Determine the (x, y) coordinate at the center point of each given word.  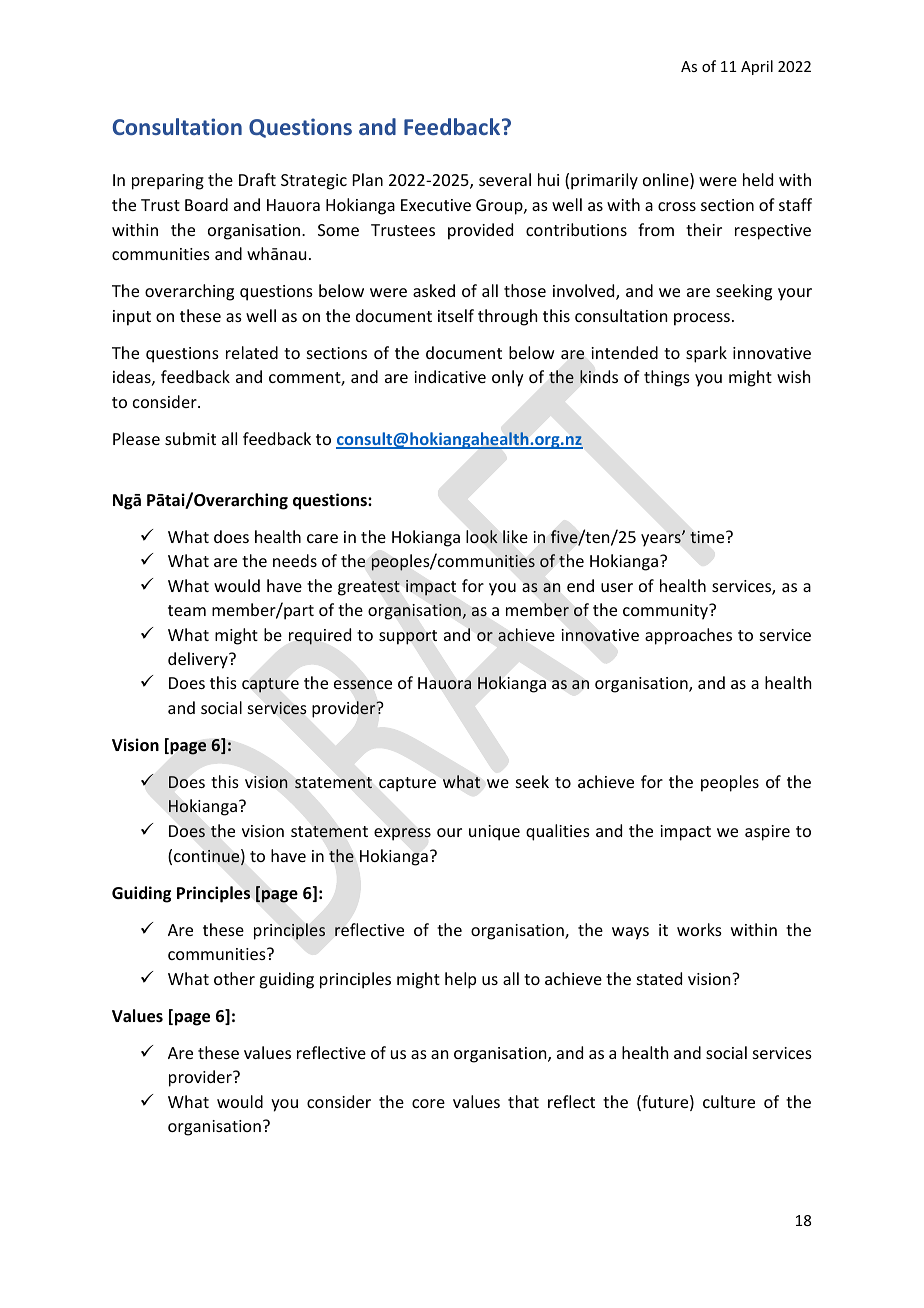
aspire (767, 833)
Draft (257, 179)
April (757, 67)
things (667, 378)
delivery (199, 660)
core (428, 1103)
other (234, 978)
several (505, 179)
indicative (450, 376)
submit (190, 438)
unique (494, 833)
